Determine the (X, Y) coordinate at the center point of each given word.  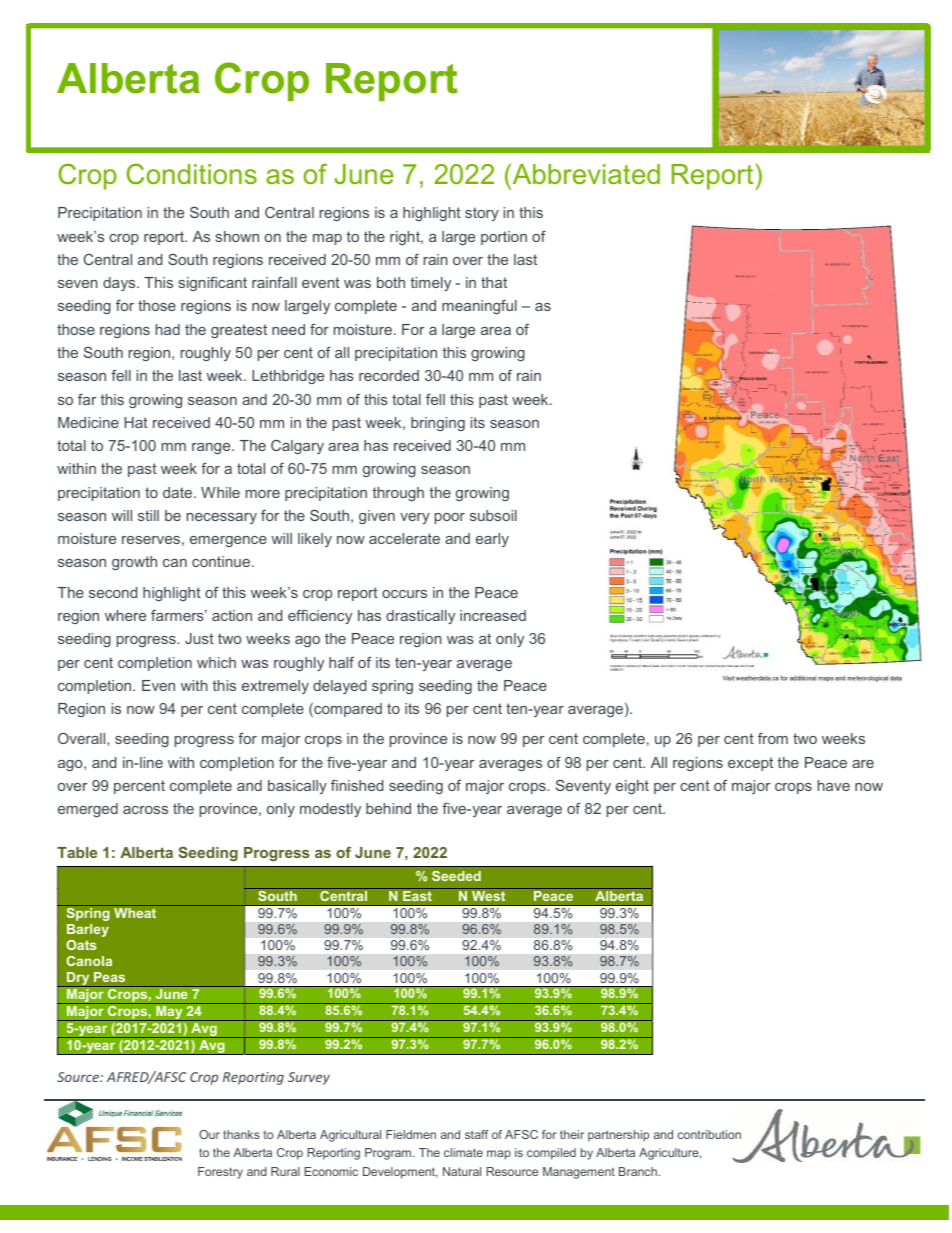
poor (450, 518)
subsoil (493, 515)
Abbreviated (585, 173)
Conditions (191, 174)
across (145, 810)
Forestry (220, 1173)
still (148, 515)
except (750, 764)
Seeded (456, 876)
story (482, 214)
